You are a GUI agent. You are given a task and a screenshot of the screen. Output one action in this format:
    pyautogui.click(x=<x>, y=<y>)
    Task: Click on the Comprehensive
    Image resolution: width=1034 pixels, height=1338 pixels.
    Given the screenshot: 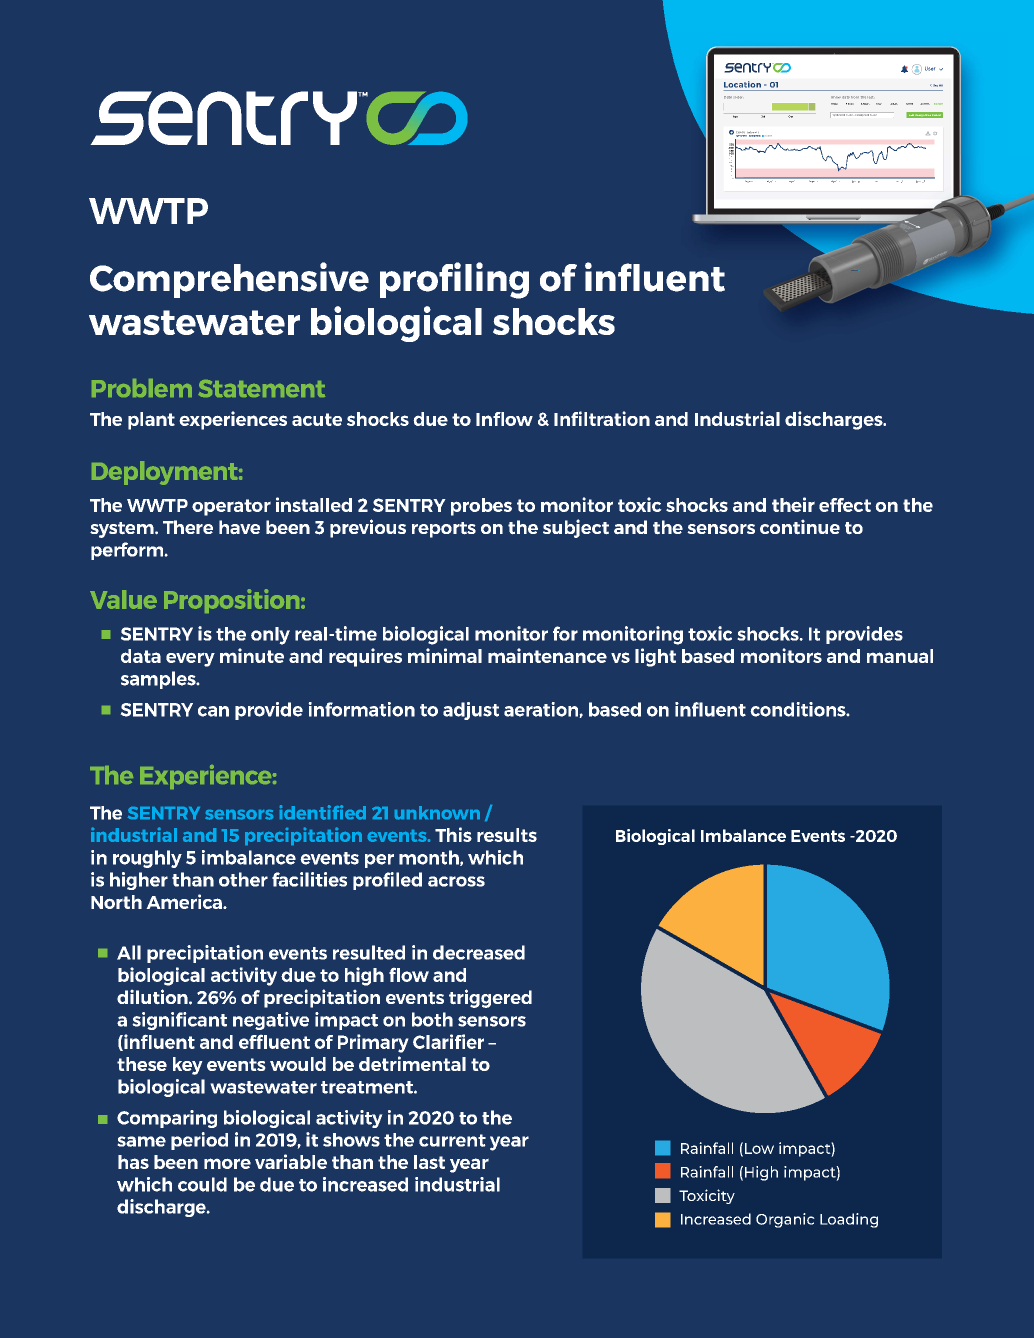 What is the action you would take?
    pyautogui.click(x=229, y=280)
